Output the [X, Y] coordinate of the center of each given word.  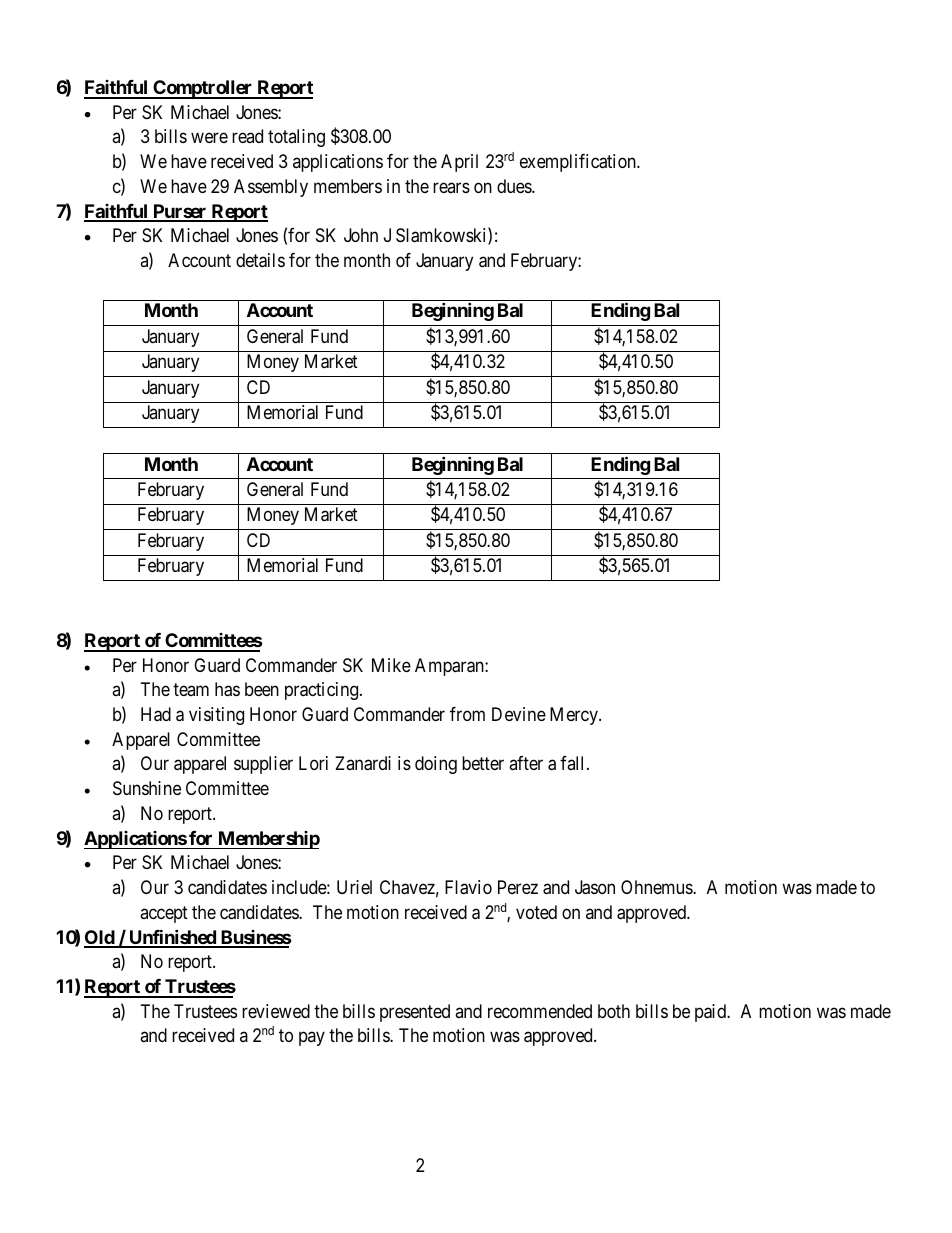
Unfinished [172, 938]
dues [515, 186]
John [361, 235]
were [209, 138]
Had [156, 714]
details [260, 260]
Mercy [575, 716]
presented [415, 1013]
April [459, 163]
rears [451, 187]
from [467, 714]
